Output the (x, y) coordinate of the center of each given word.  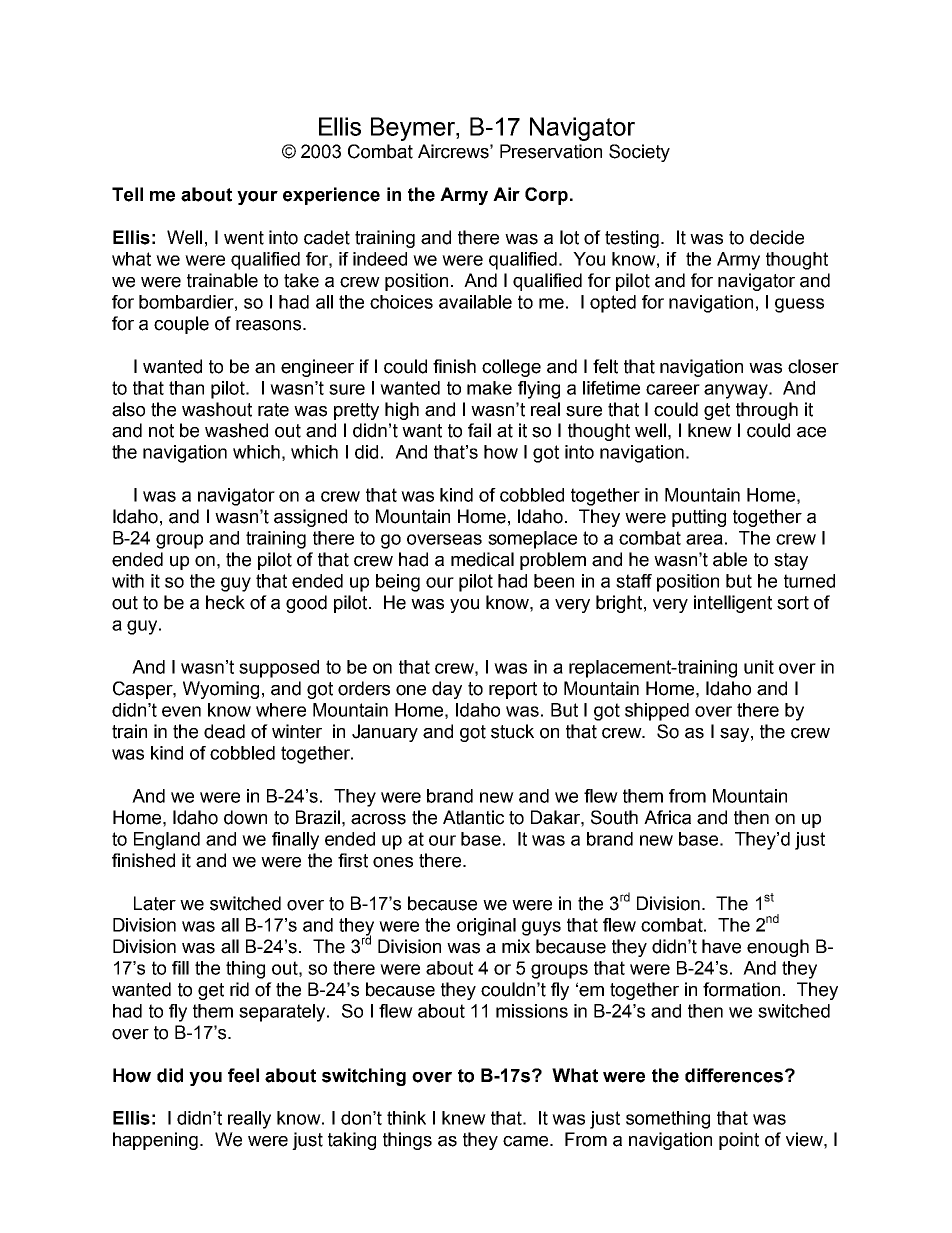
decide (777, 237)
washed (236, 430)
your (257, 198)
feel (243, 1075)
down (245, 817)
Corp (546, 196)
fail (479, 430)
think (406, 1118)
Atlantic (473, 817)
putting (699, 518)
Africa (667, 817)
